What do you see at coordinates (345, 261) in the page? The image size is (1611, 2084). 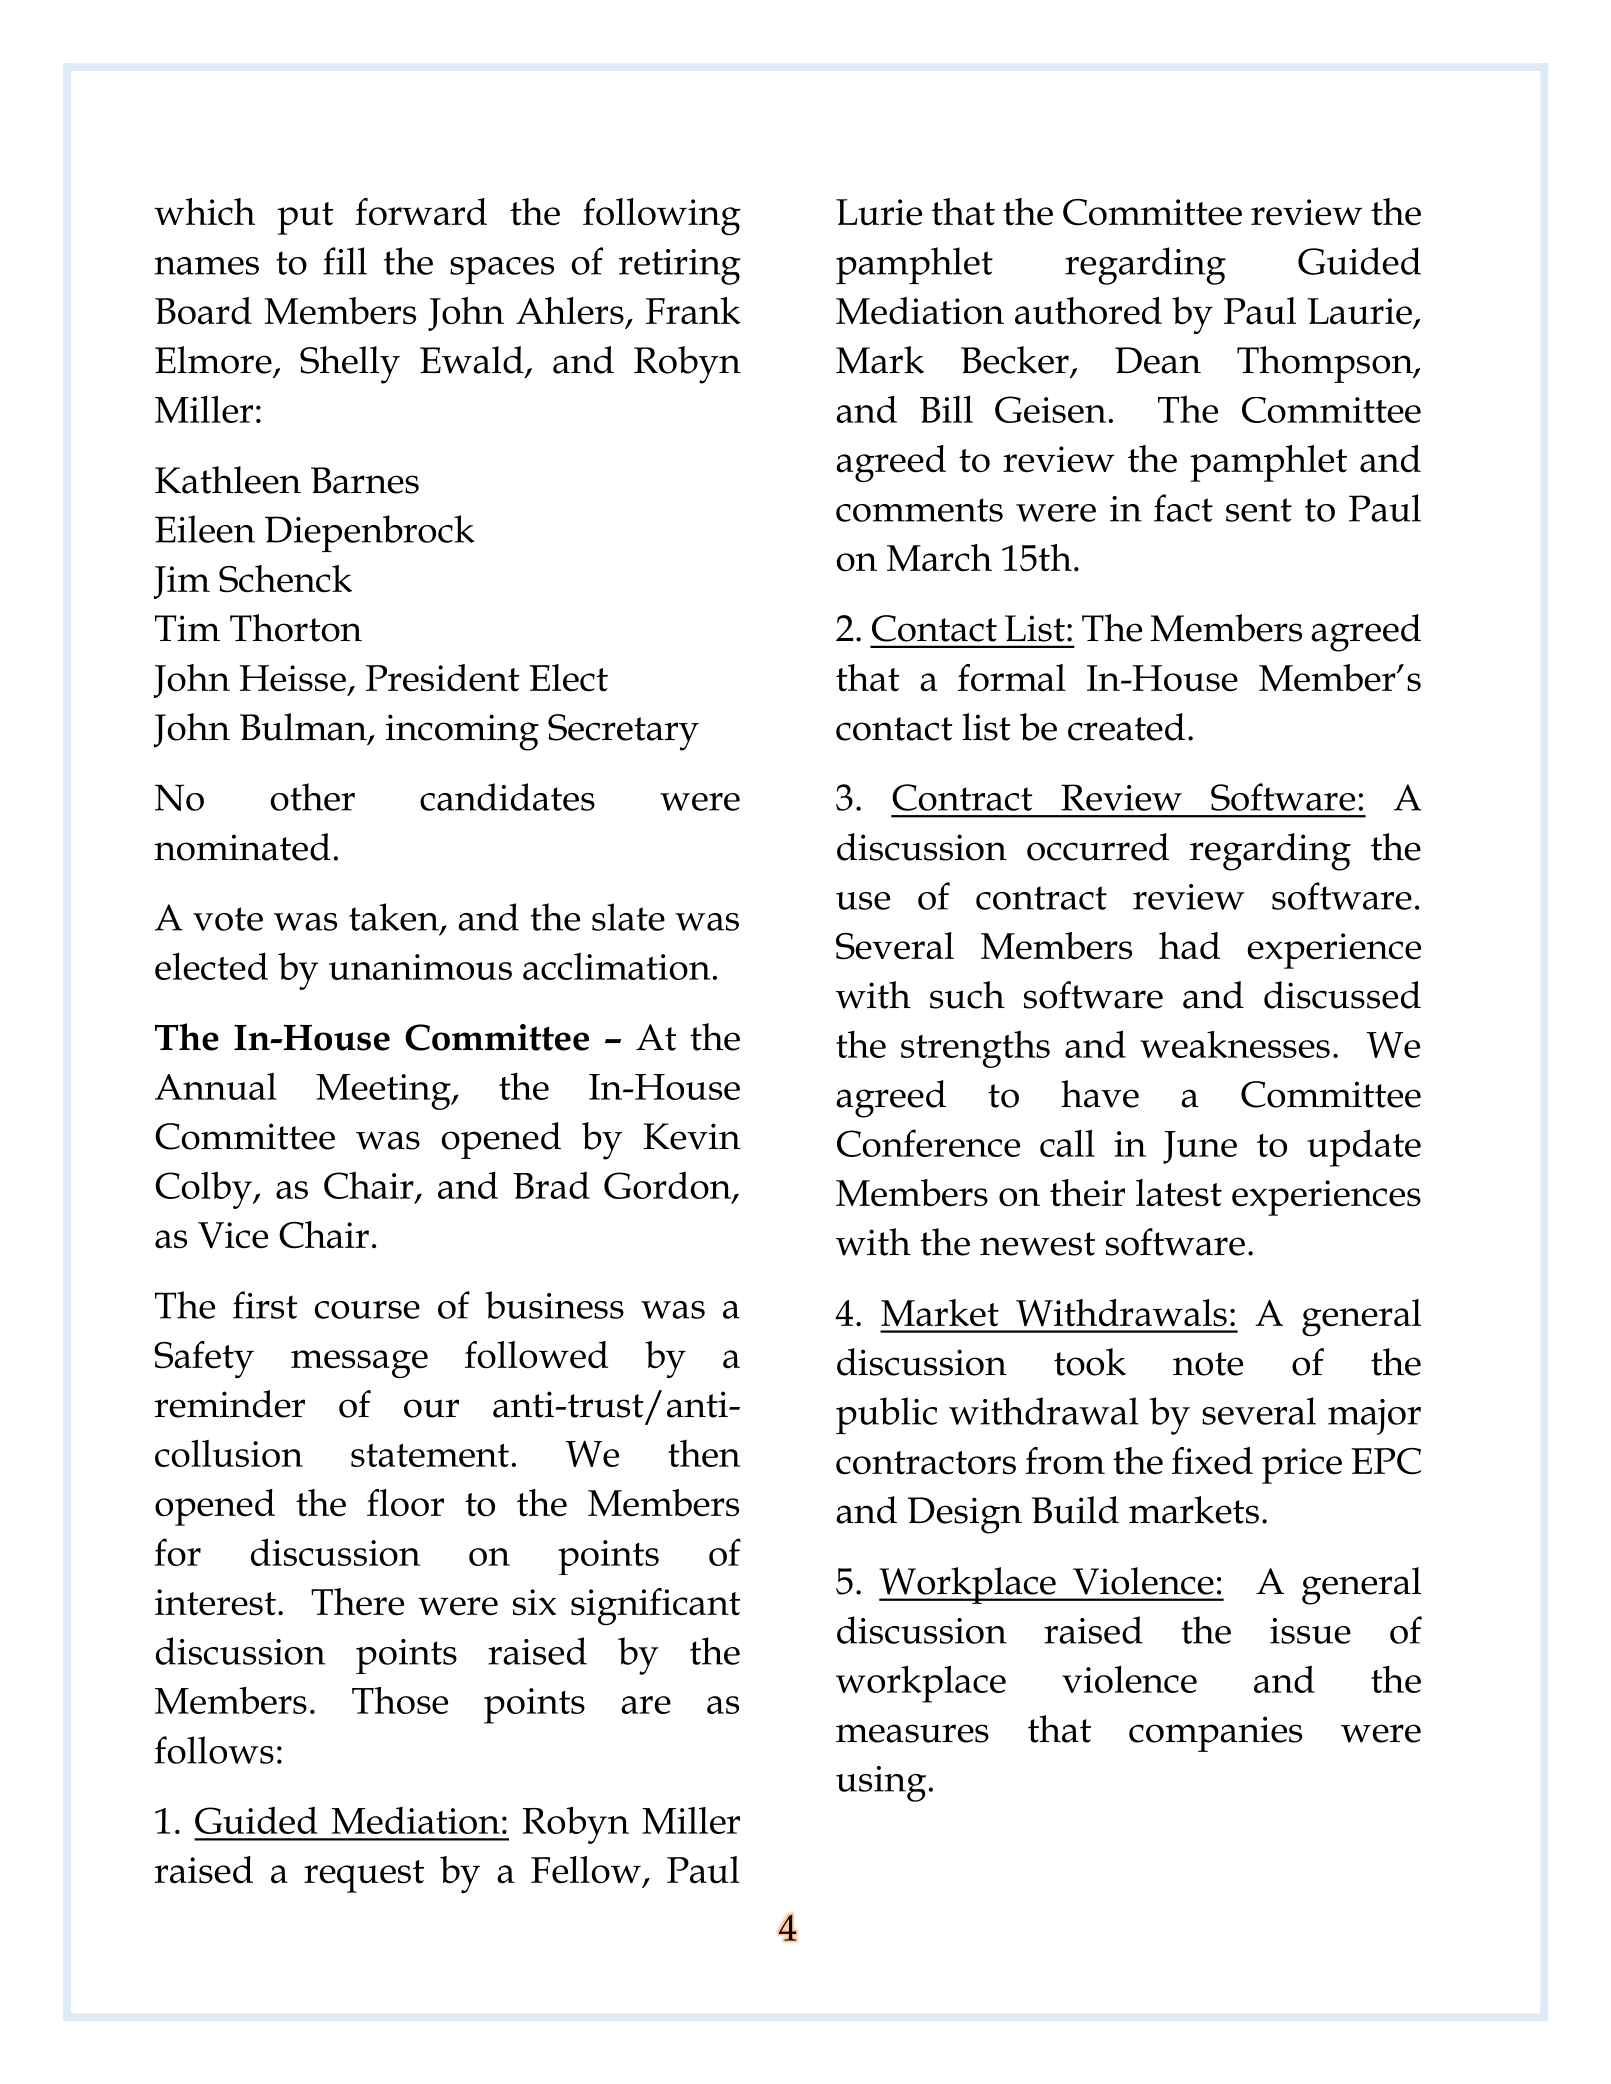 I see `fill` at bounding box center [345, 261].
